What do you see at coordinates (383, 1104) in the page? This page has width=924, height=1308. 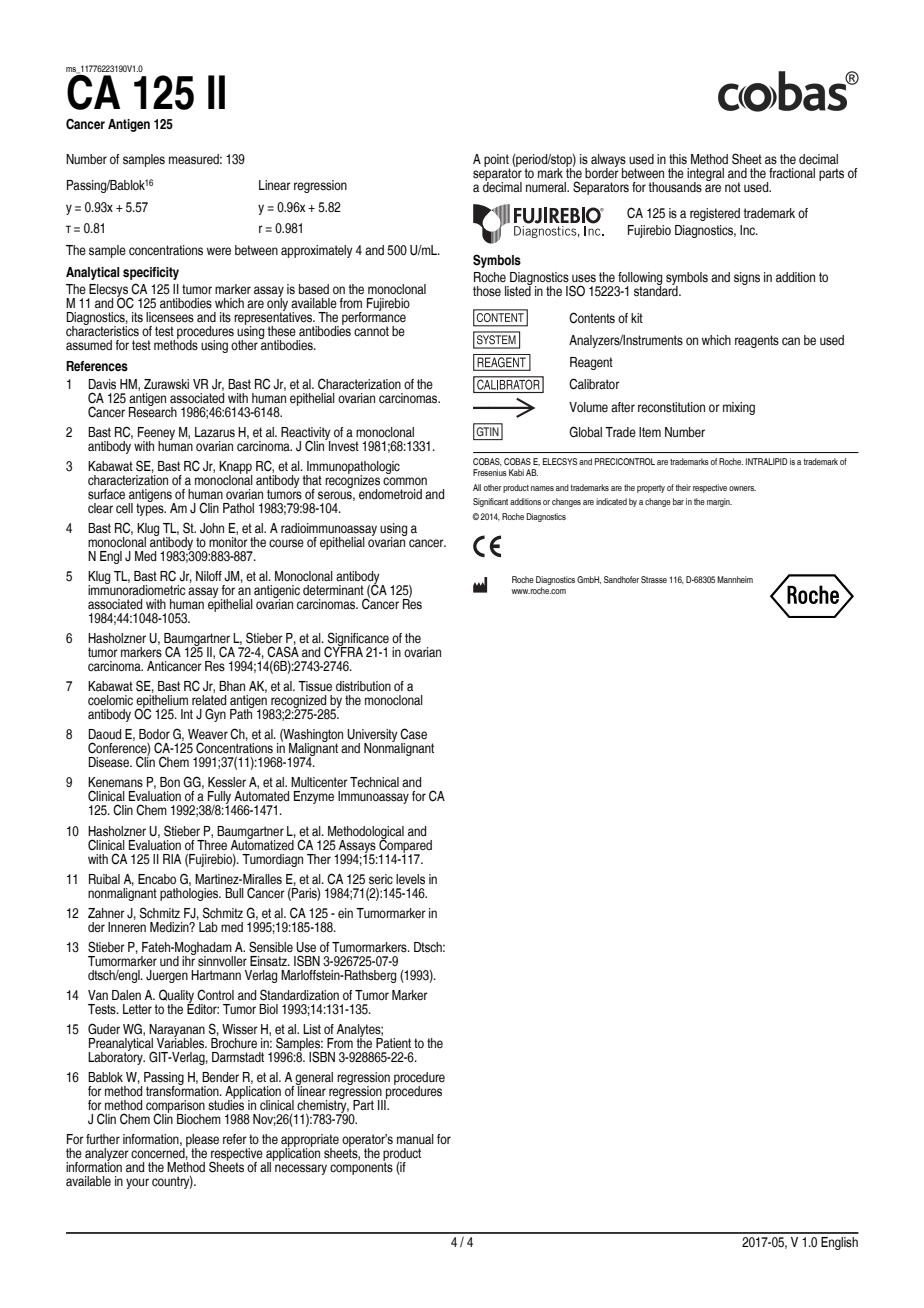 I see `III` at bounding box center [383, 1104].
